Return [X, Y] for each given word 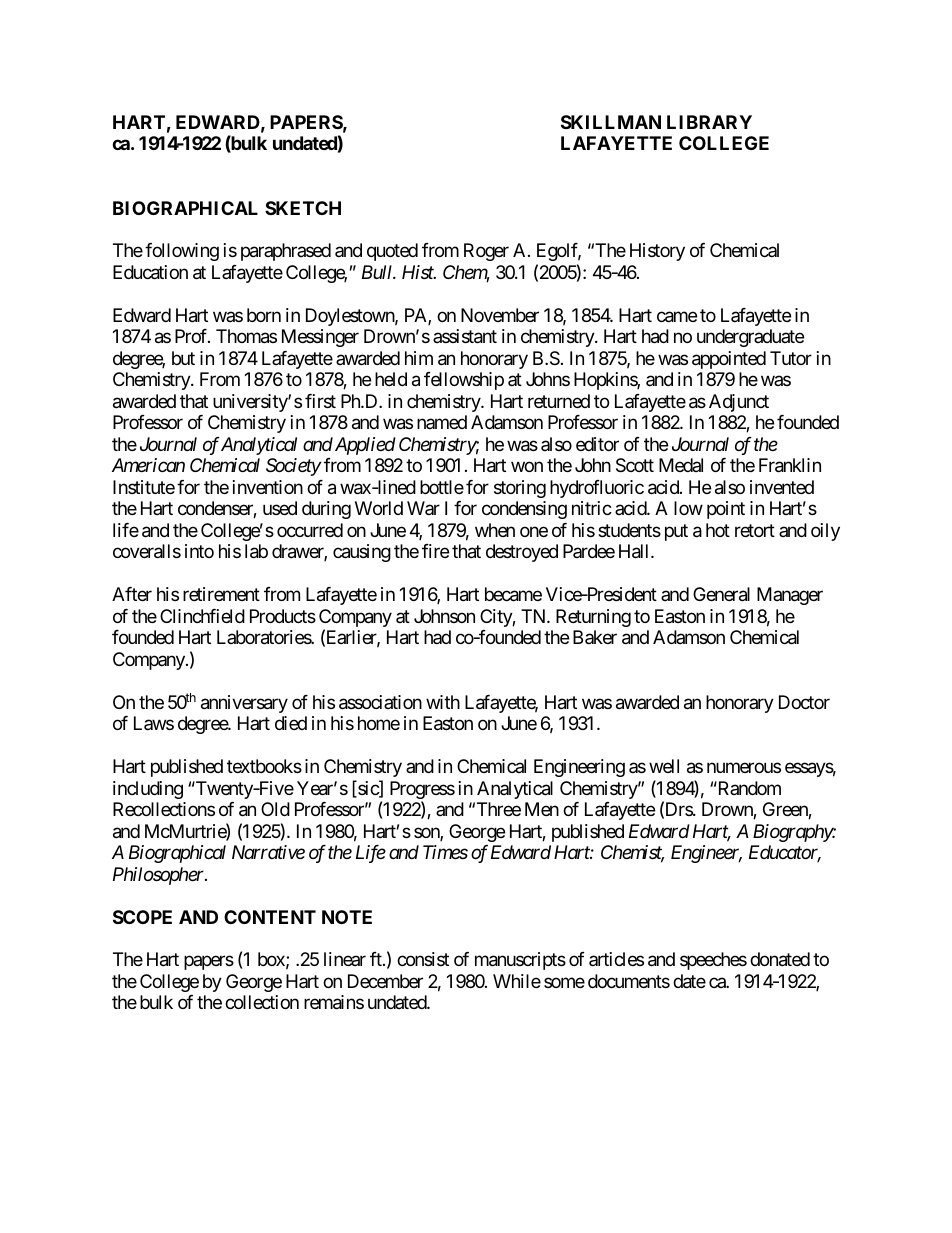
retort [755, 530]
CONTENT [270, 917]
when [495, 530]
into [199, 551]
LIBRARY [709, 122]
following [182, 252]
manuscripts [520, 961]
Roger [486, 252]
